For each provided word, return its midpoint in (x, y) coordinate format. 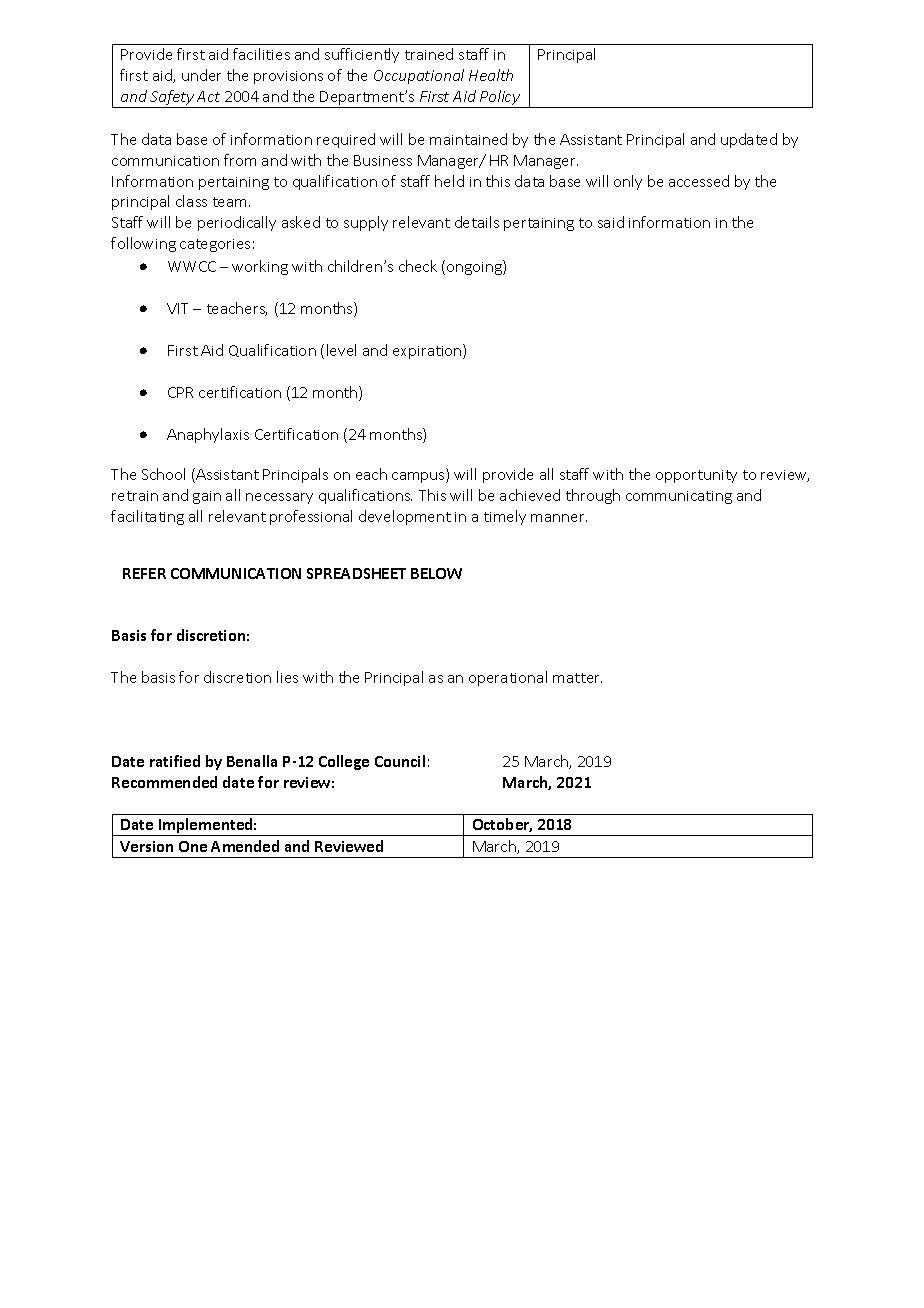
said (611, 222)
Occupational (419, 76)
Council (400, 761)
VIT (177, 308)
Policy (500, 99)
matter (577, 678)
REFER (144, 573)
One (193, 846)
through (593, 496)
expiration (428, 351)
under (201, 75)
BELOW (436, 573)
